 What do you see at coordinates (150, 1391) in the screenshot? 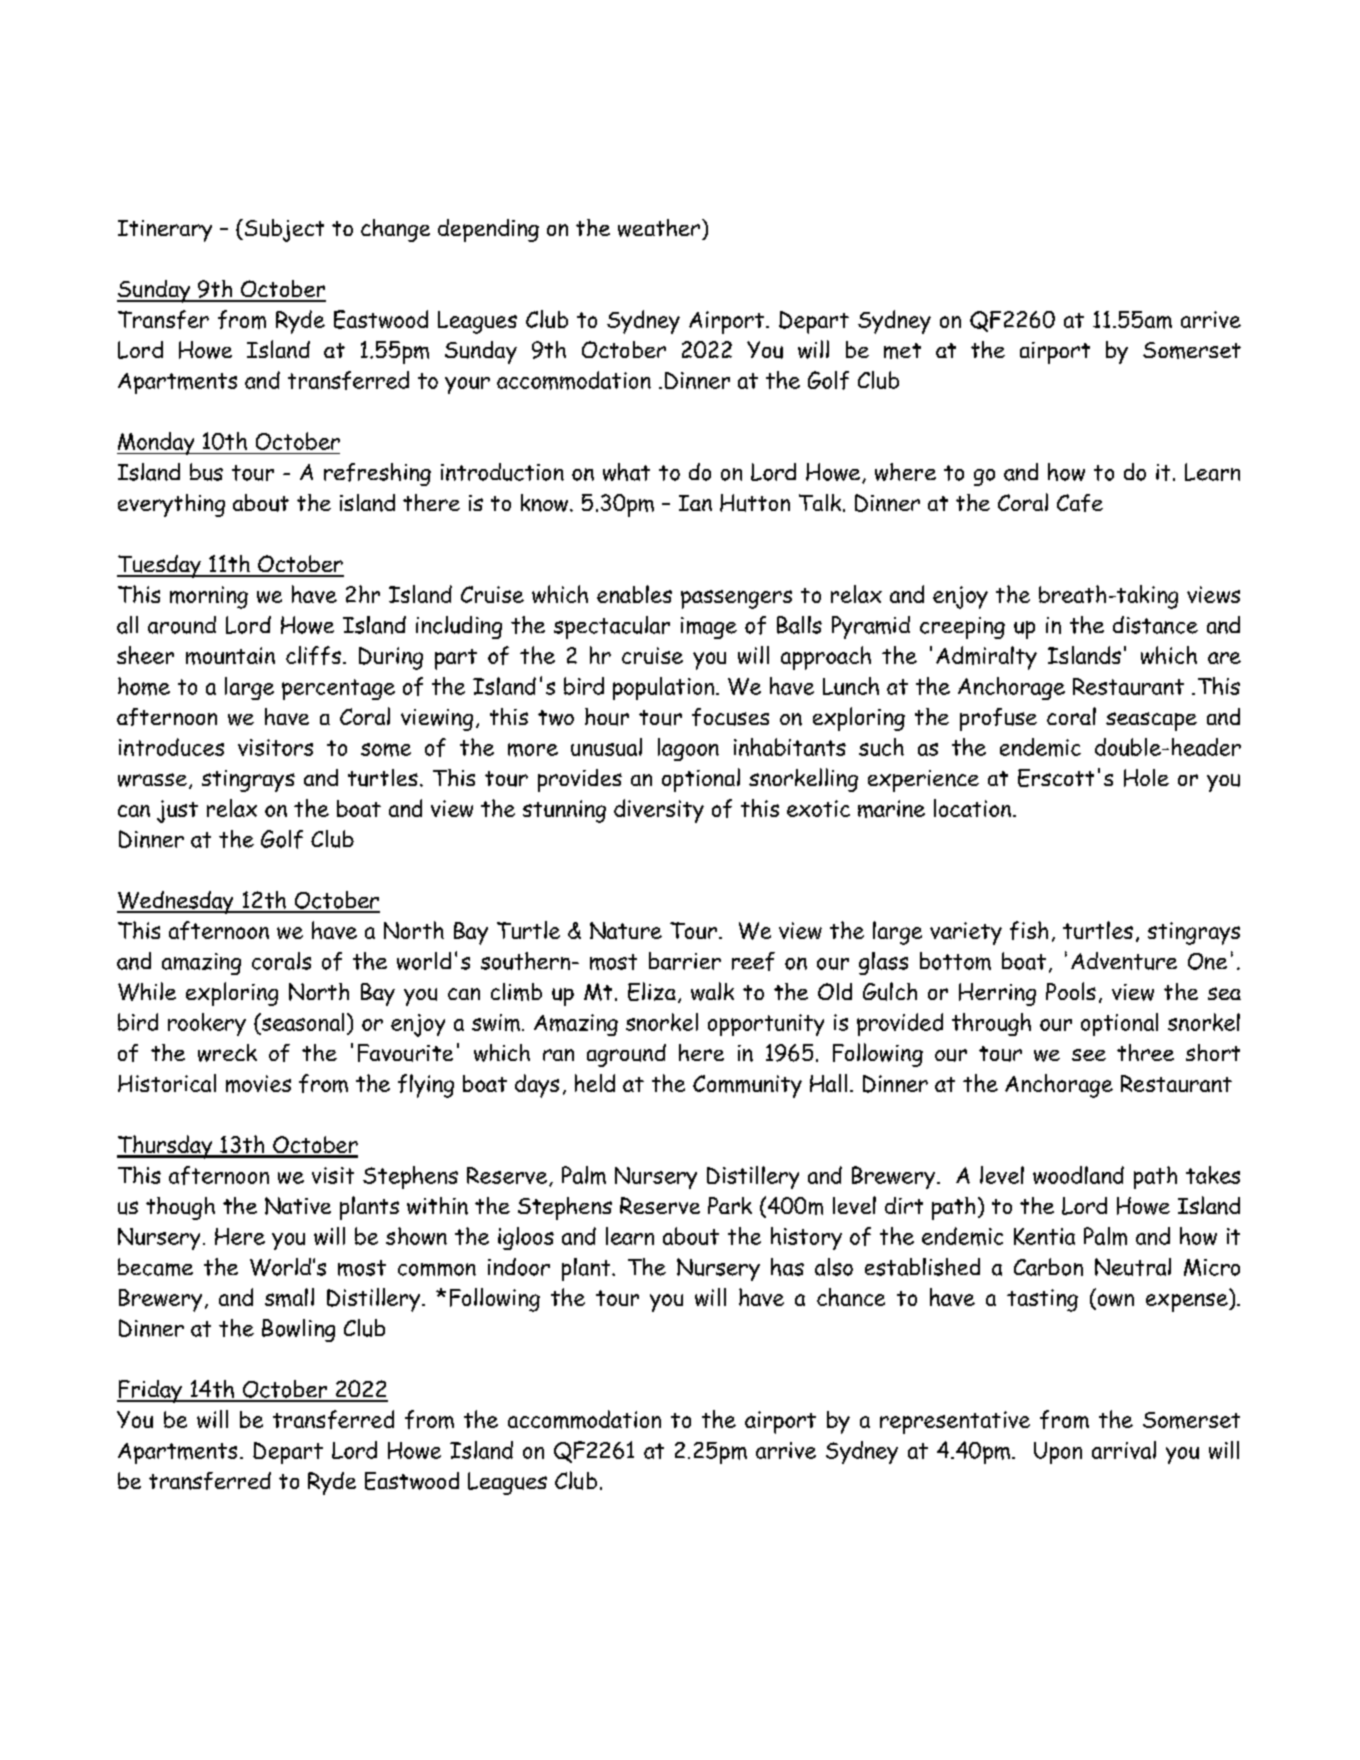
I see `Friday` at bounding box center [150, 1391].
